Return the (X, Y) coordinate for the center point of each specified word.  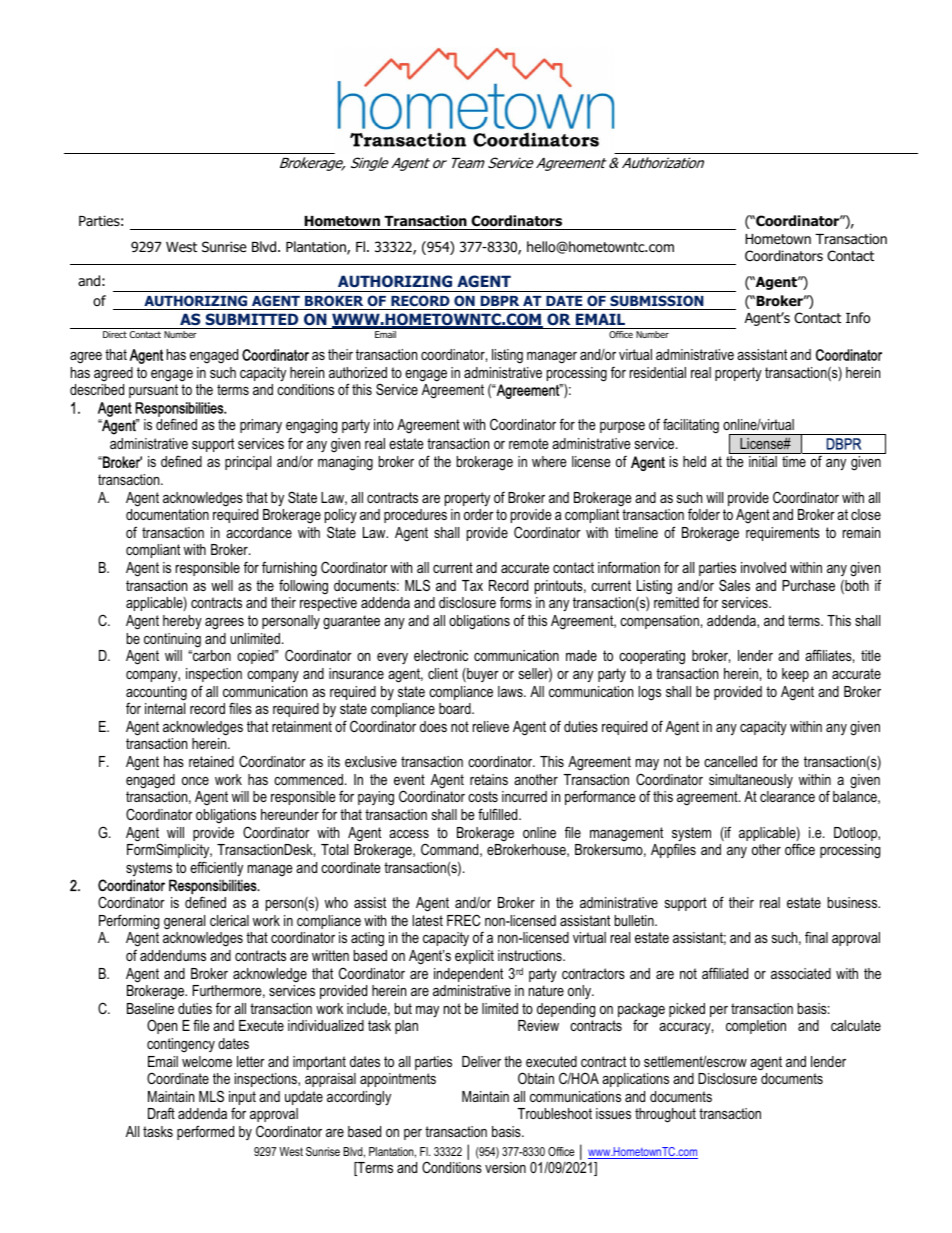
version (505, 1167)
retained (211, 761)
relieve (491, 726)
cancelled (730, 761)
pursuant (153, 391)
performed (205, 1132)
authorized (358, 372)
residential (658, 372)
